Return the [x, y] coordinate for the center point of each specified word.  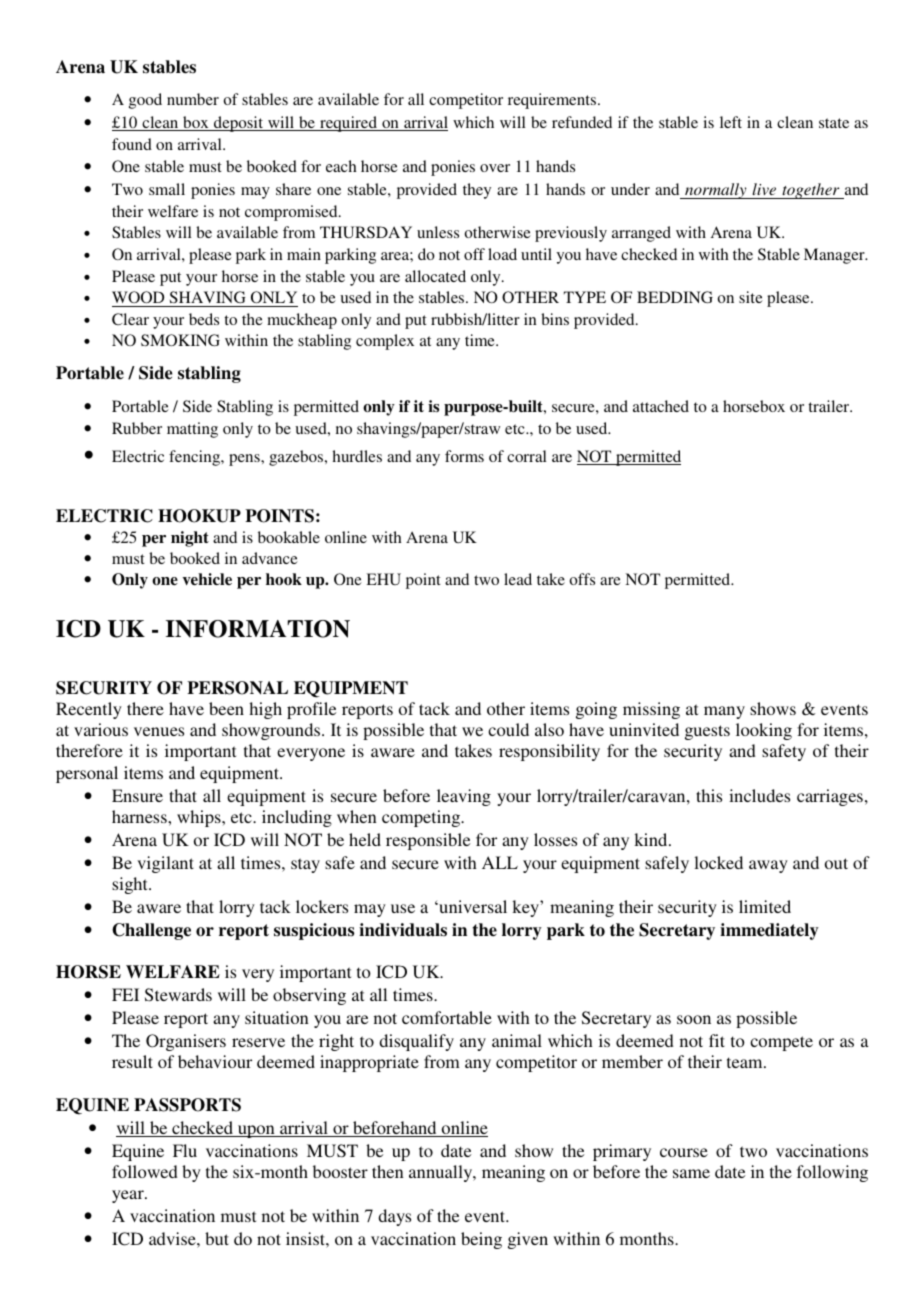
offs [582, 579]
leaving [464, 797]
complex [385, 342]
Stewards [178, 995]
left [731, 122]
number [193, 99]
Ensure [137, 795]
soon [694, 1019]
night [190, 539]
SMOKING [180, 340]
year [129, 1196]
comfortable [447, 1017]
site [751, 297]
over [495, 168]
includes [759, 795]
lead [518, 579]
